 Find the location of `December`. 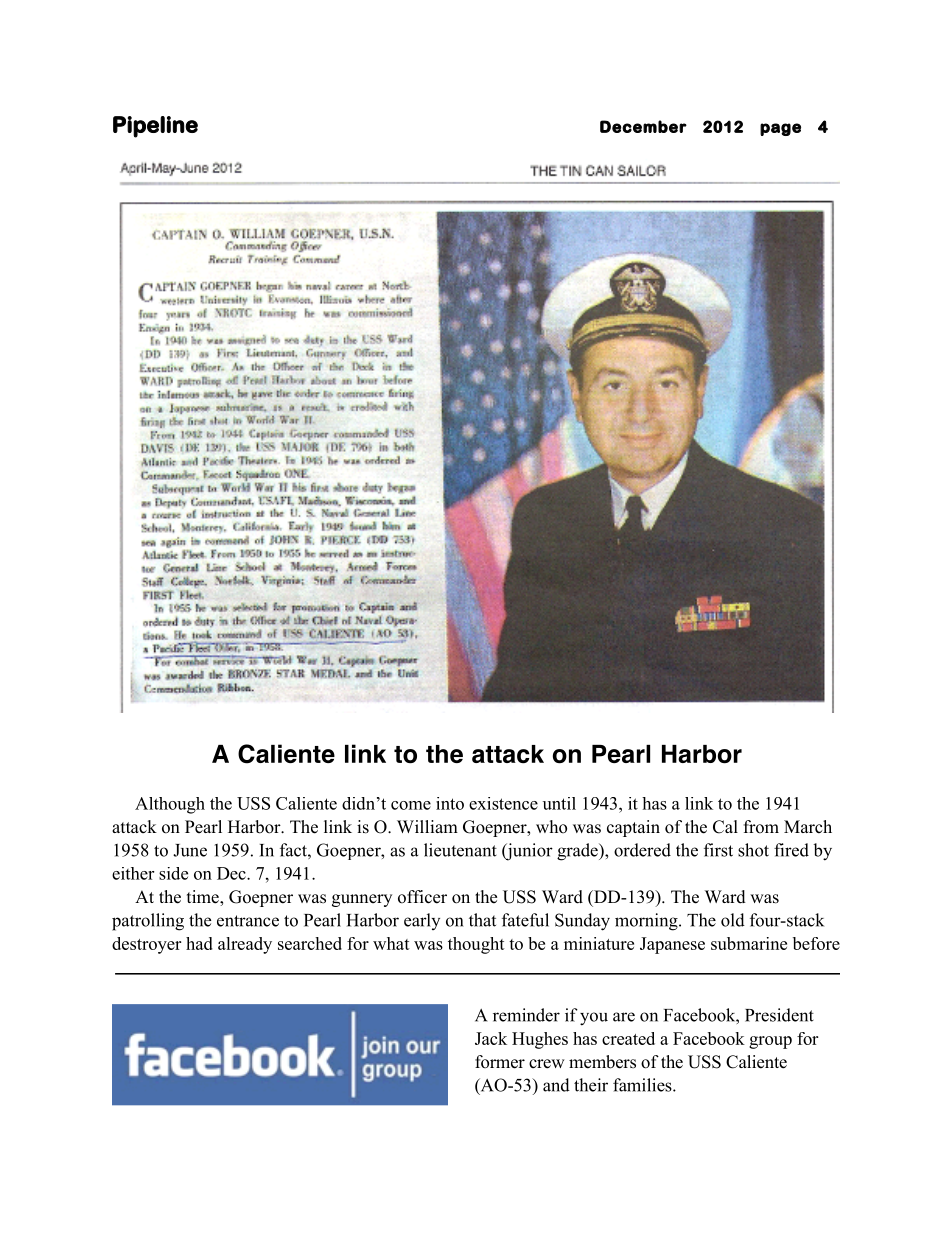

December is located at coordinates (643, 126).
